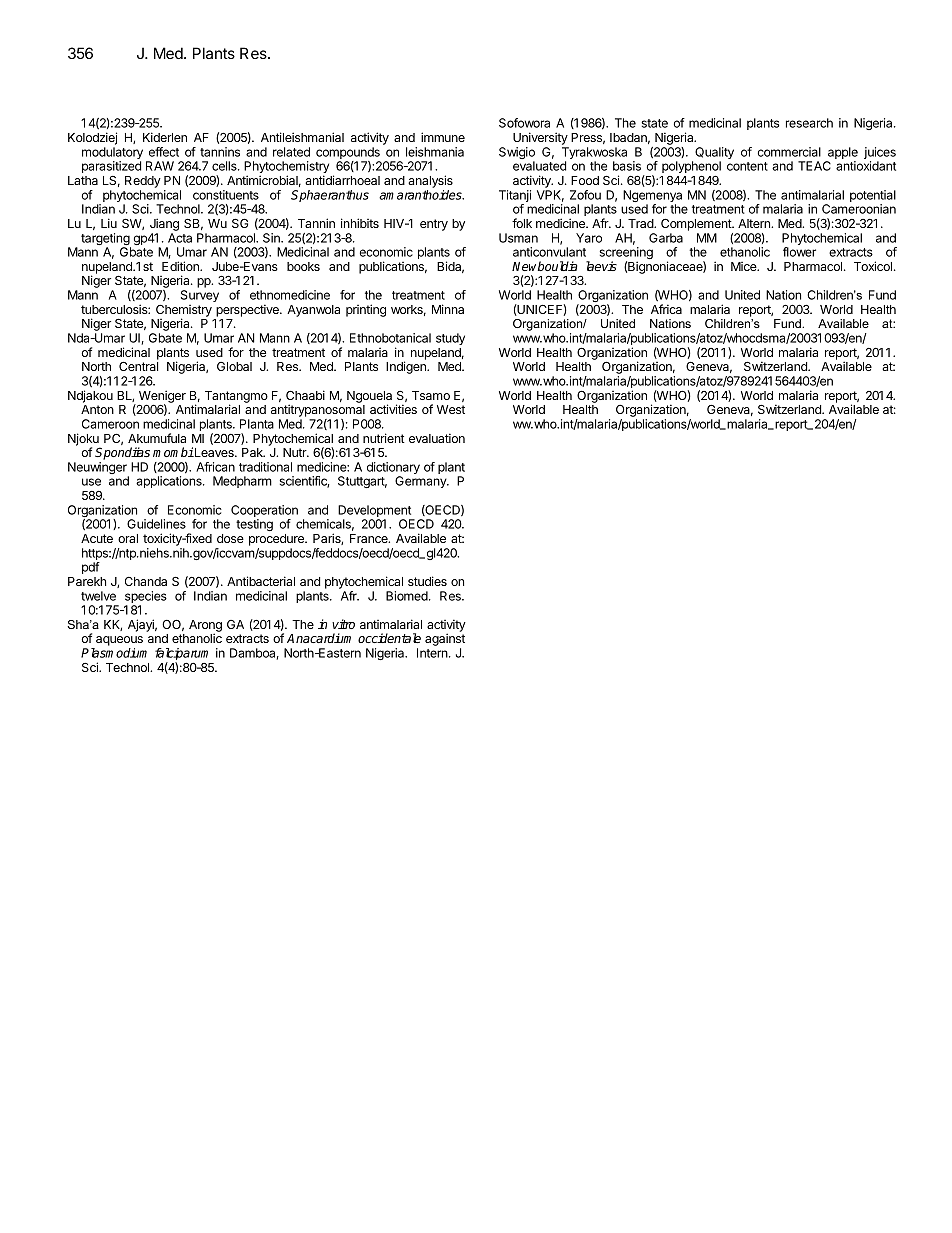 This document has height=1233, width=952. Describe the element at coordinates (427, 581) in the document. I see `studies` at that location.
